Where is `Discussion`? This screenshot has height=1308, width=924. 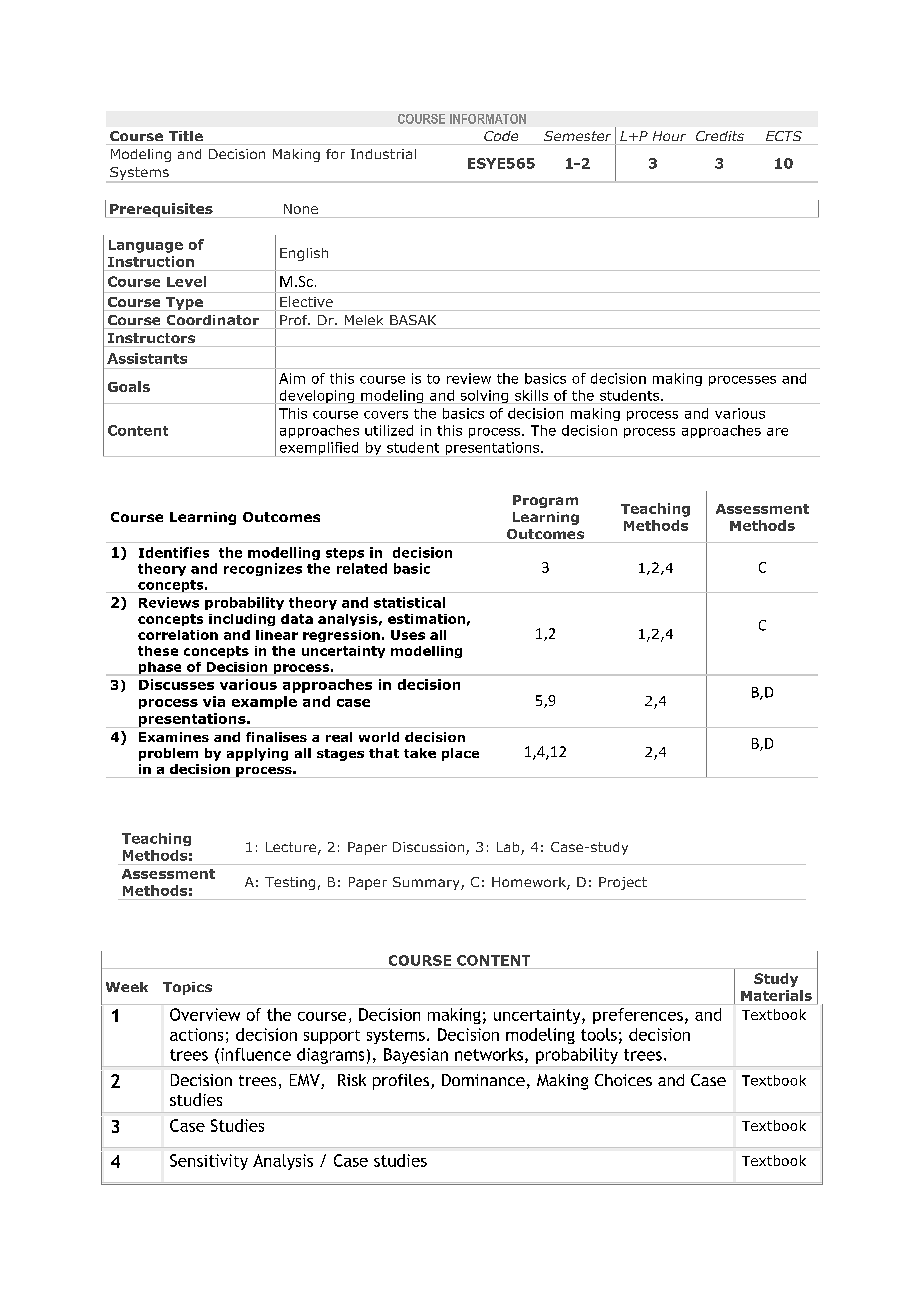
Discussion is located at coordinates (430, 848).
